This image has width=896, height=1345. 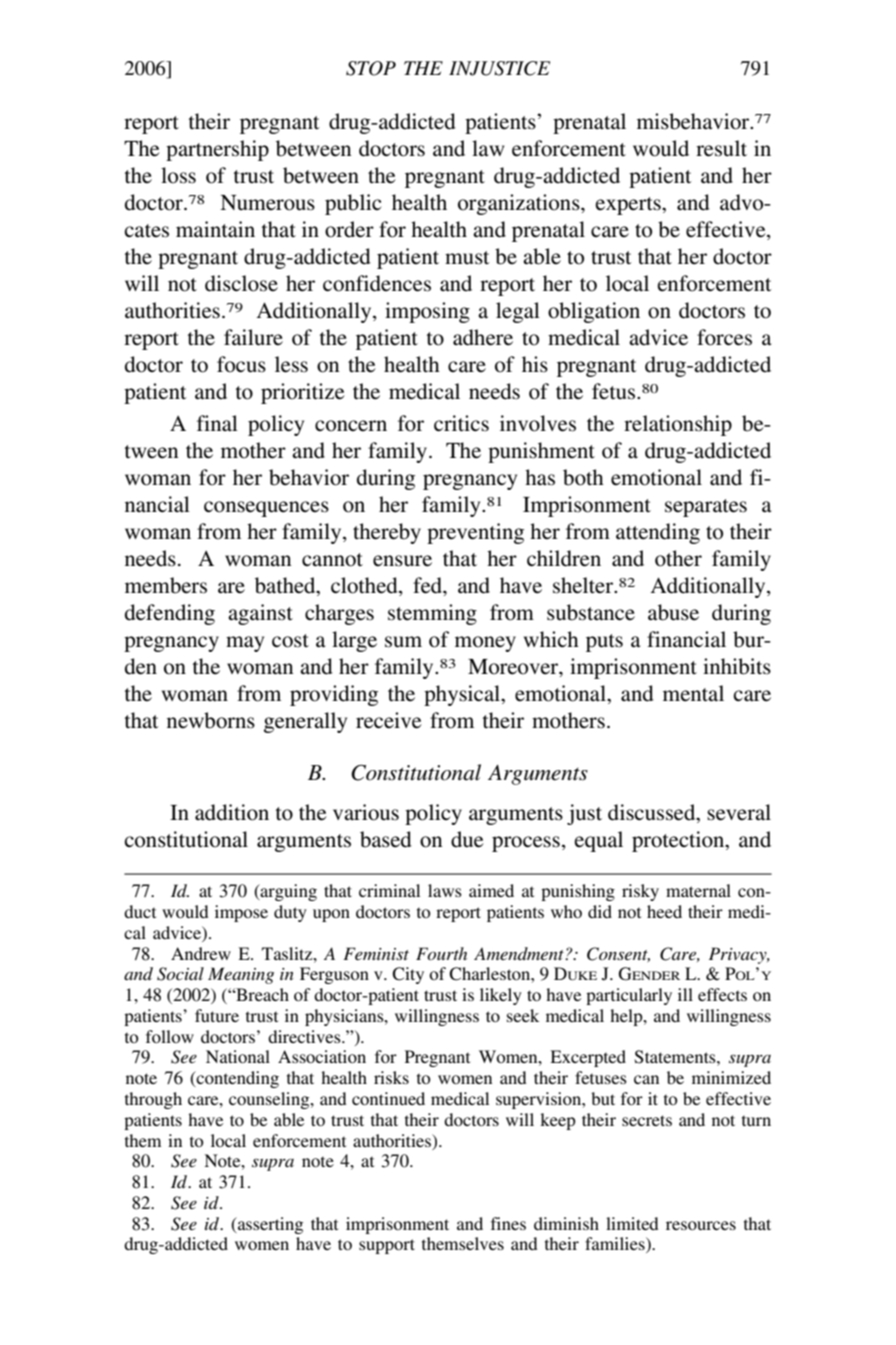 I want to click on partnership, so click(x=217, y=150).
